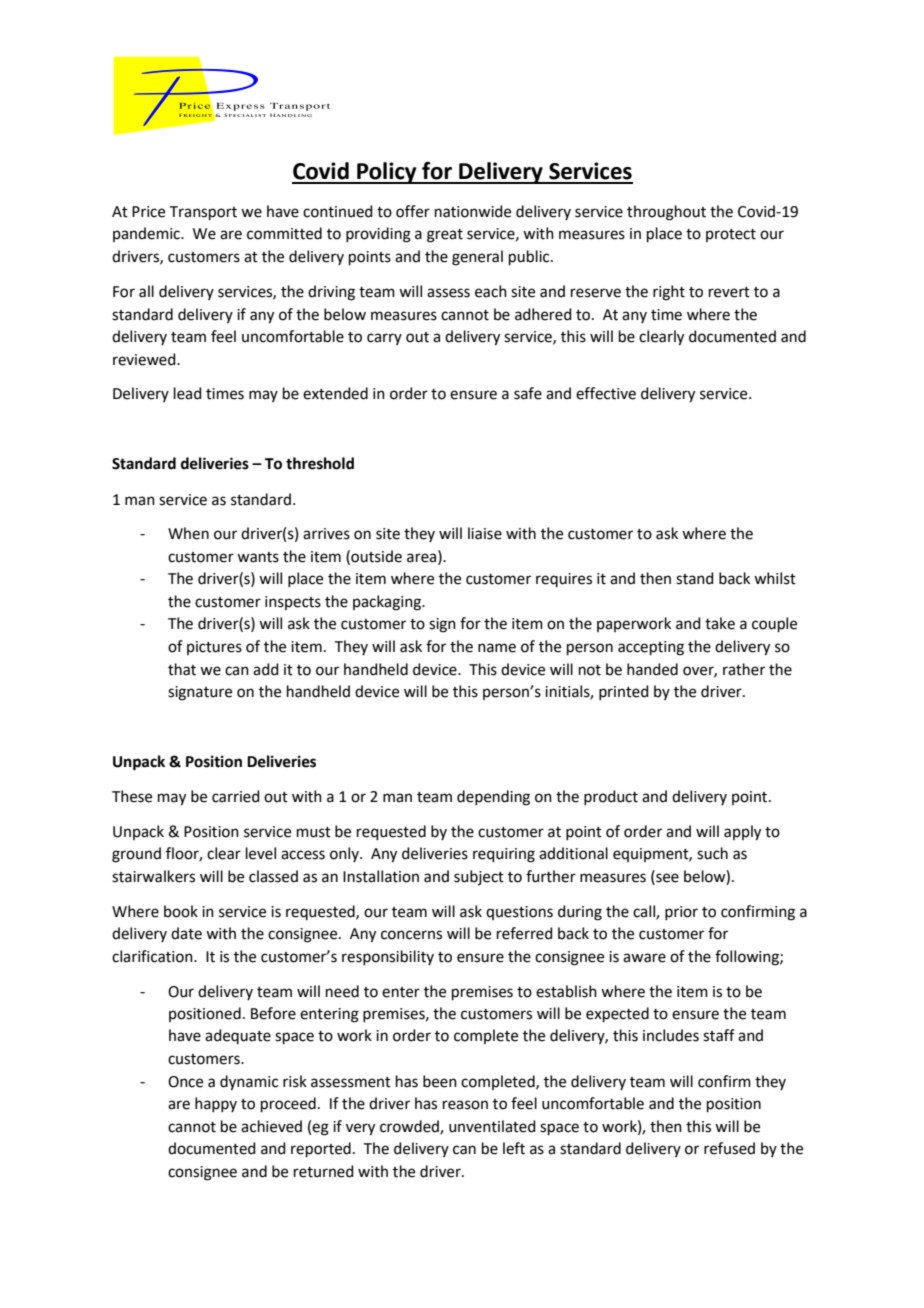 The height and width of the screenshot is (1308, 924). I want to click on handed, so click(652, 669).
